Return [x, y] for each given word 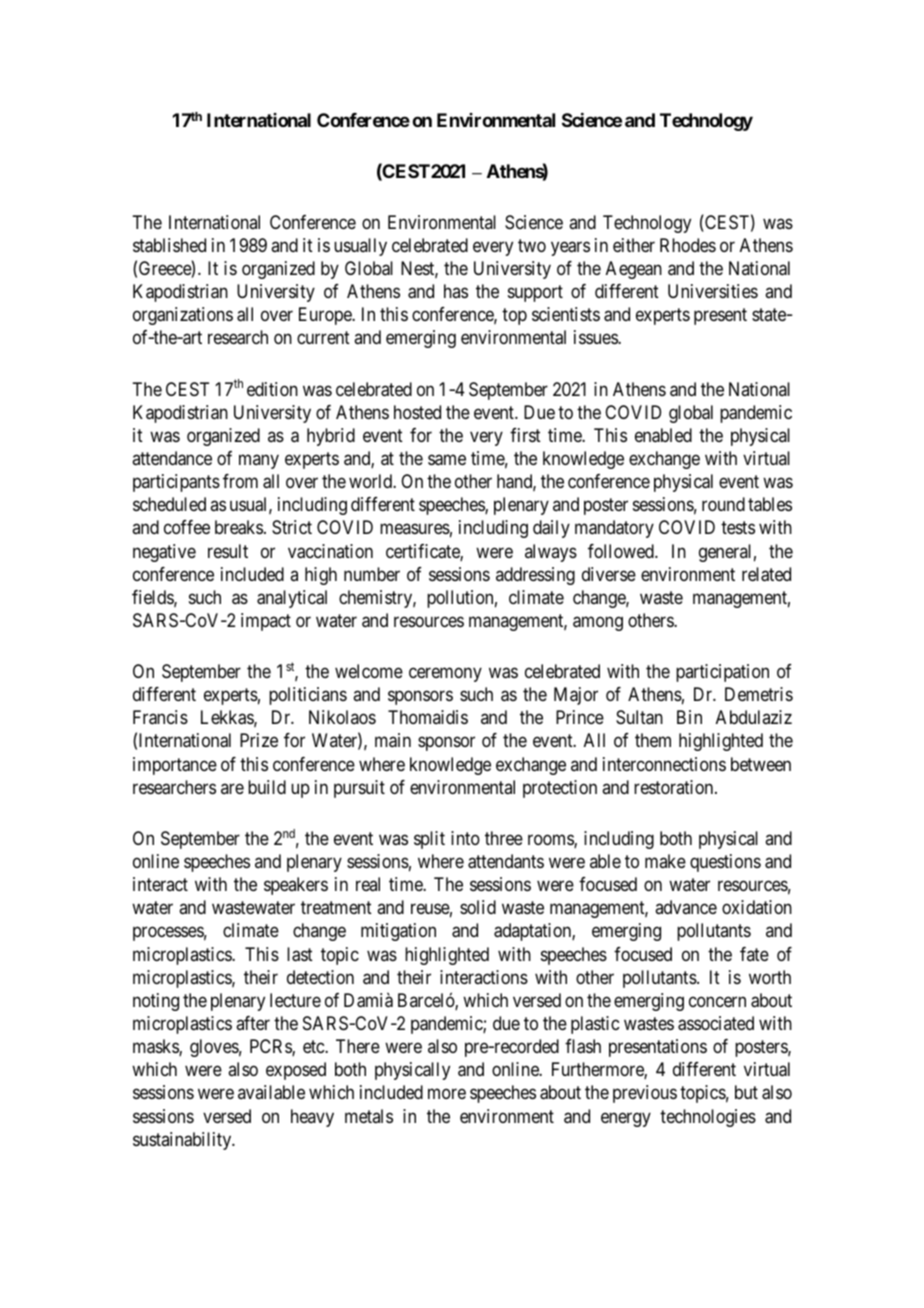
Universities [713, 291]
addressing [535, 576]
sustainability [183, 1141]
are [232, 788]
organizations [183, 316]
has [456, 291]
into [465, 838]
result [228, 551]
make [665, 861]
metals [369, 1116]
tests [738, 528]
